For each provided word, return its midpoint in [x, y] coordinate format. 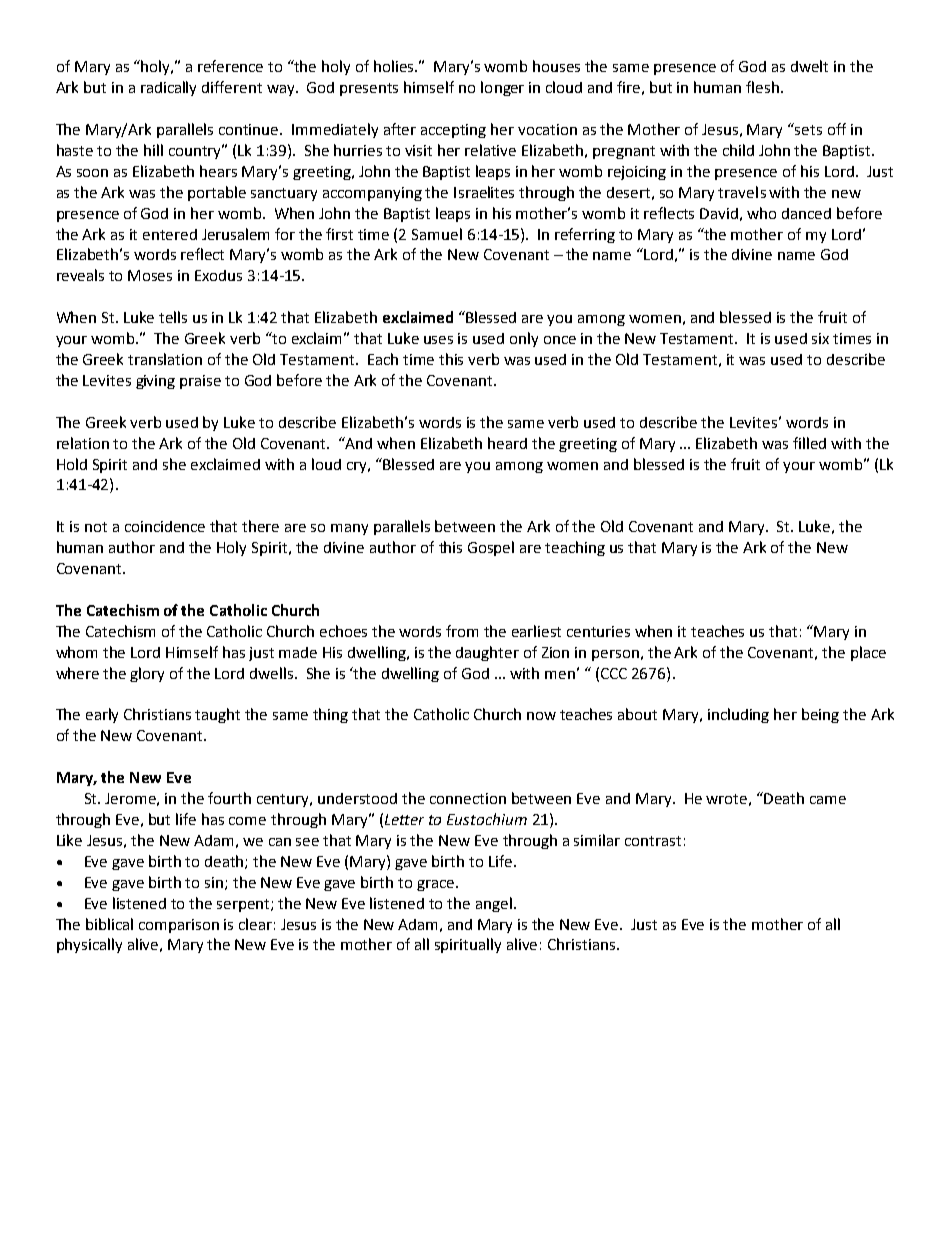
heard [507, 443]
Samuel [437, 234]
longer [502, 88]
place [868, 653]
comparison [179, 926]
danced [806, 213]
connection [468, 798]
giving [155, 382]
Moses [150, 275]
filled [809, 443]
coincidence [165, 526]
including [738, 715]
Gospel [491, 548]
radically [168, 88]
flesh [764, 87]
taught [217, 715]
